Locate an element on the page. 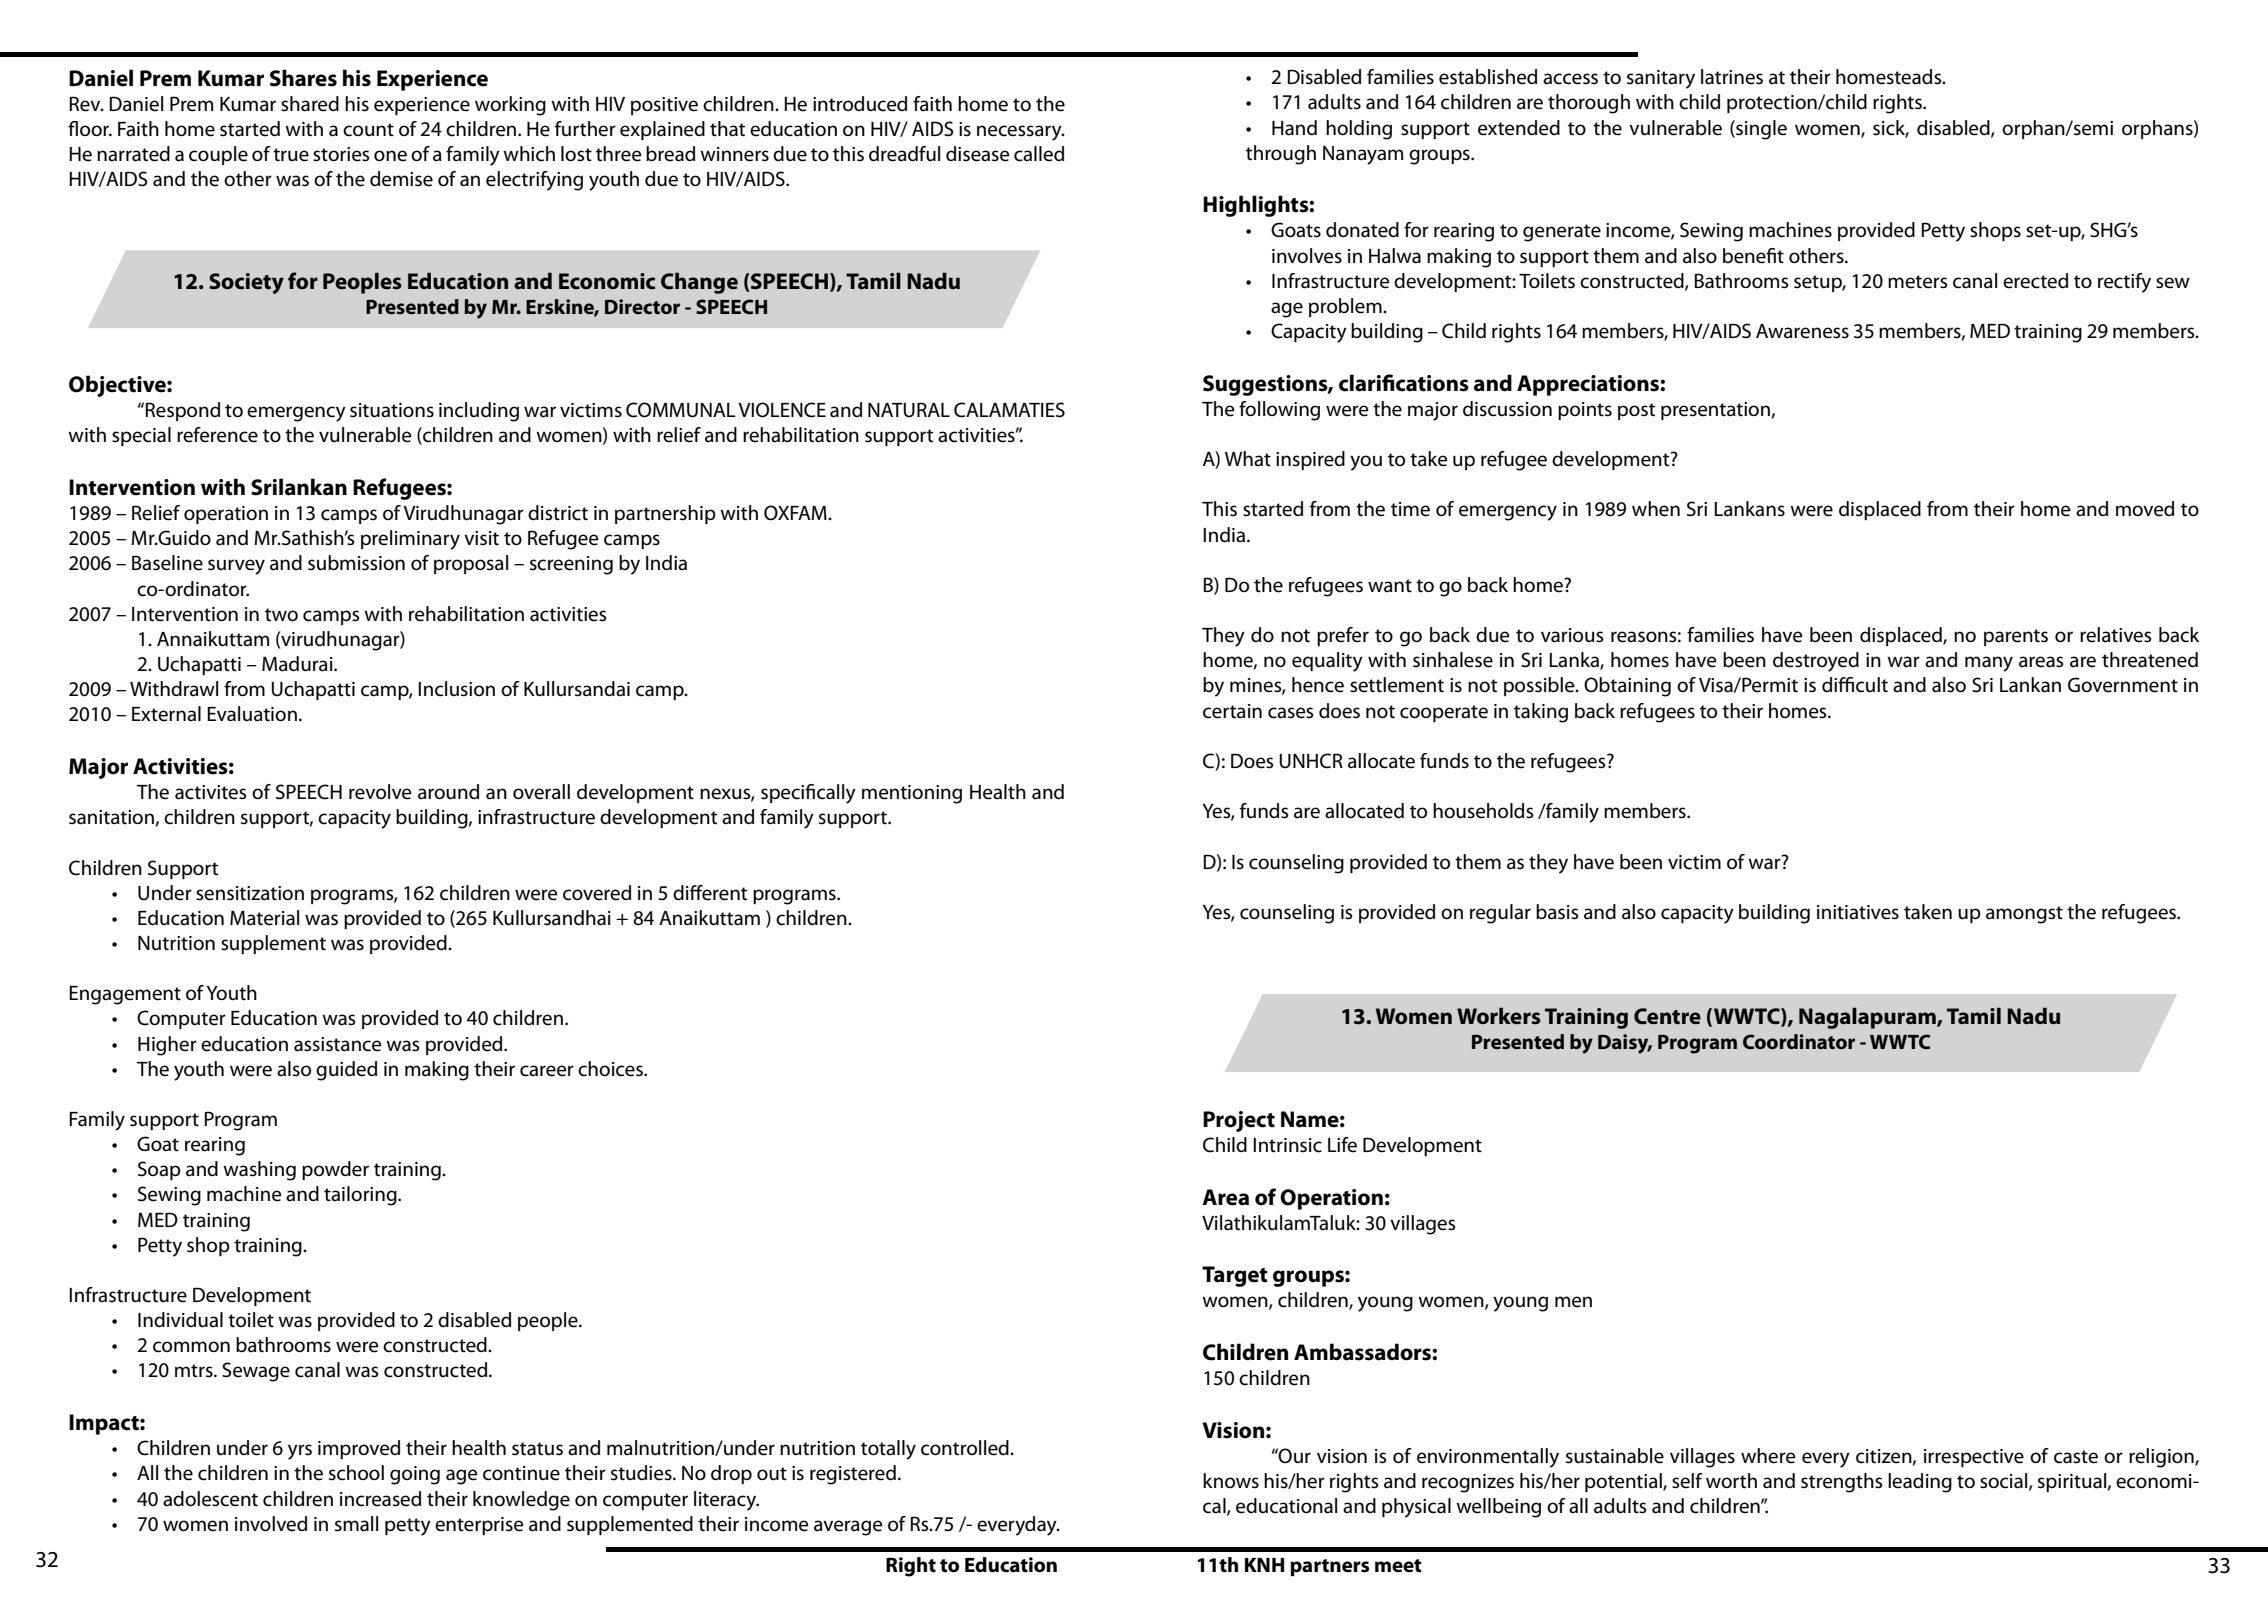  small is located at coordinates (356, 1524).
